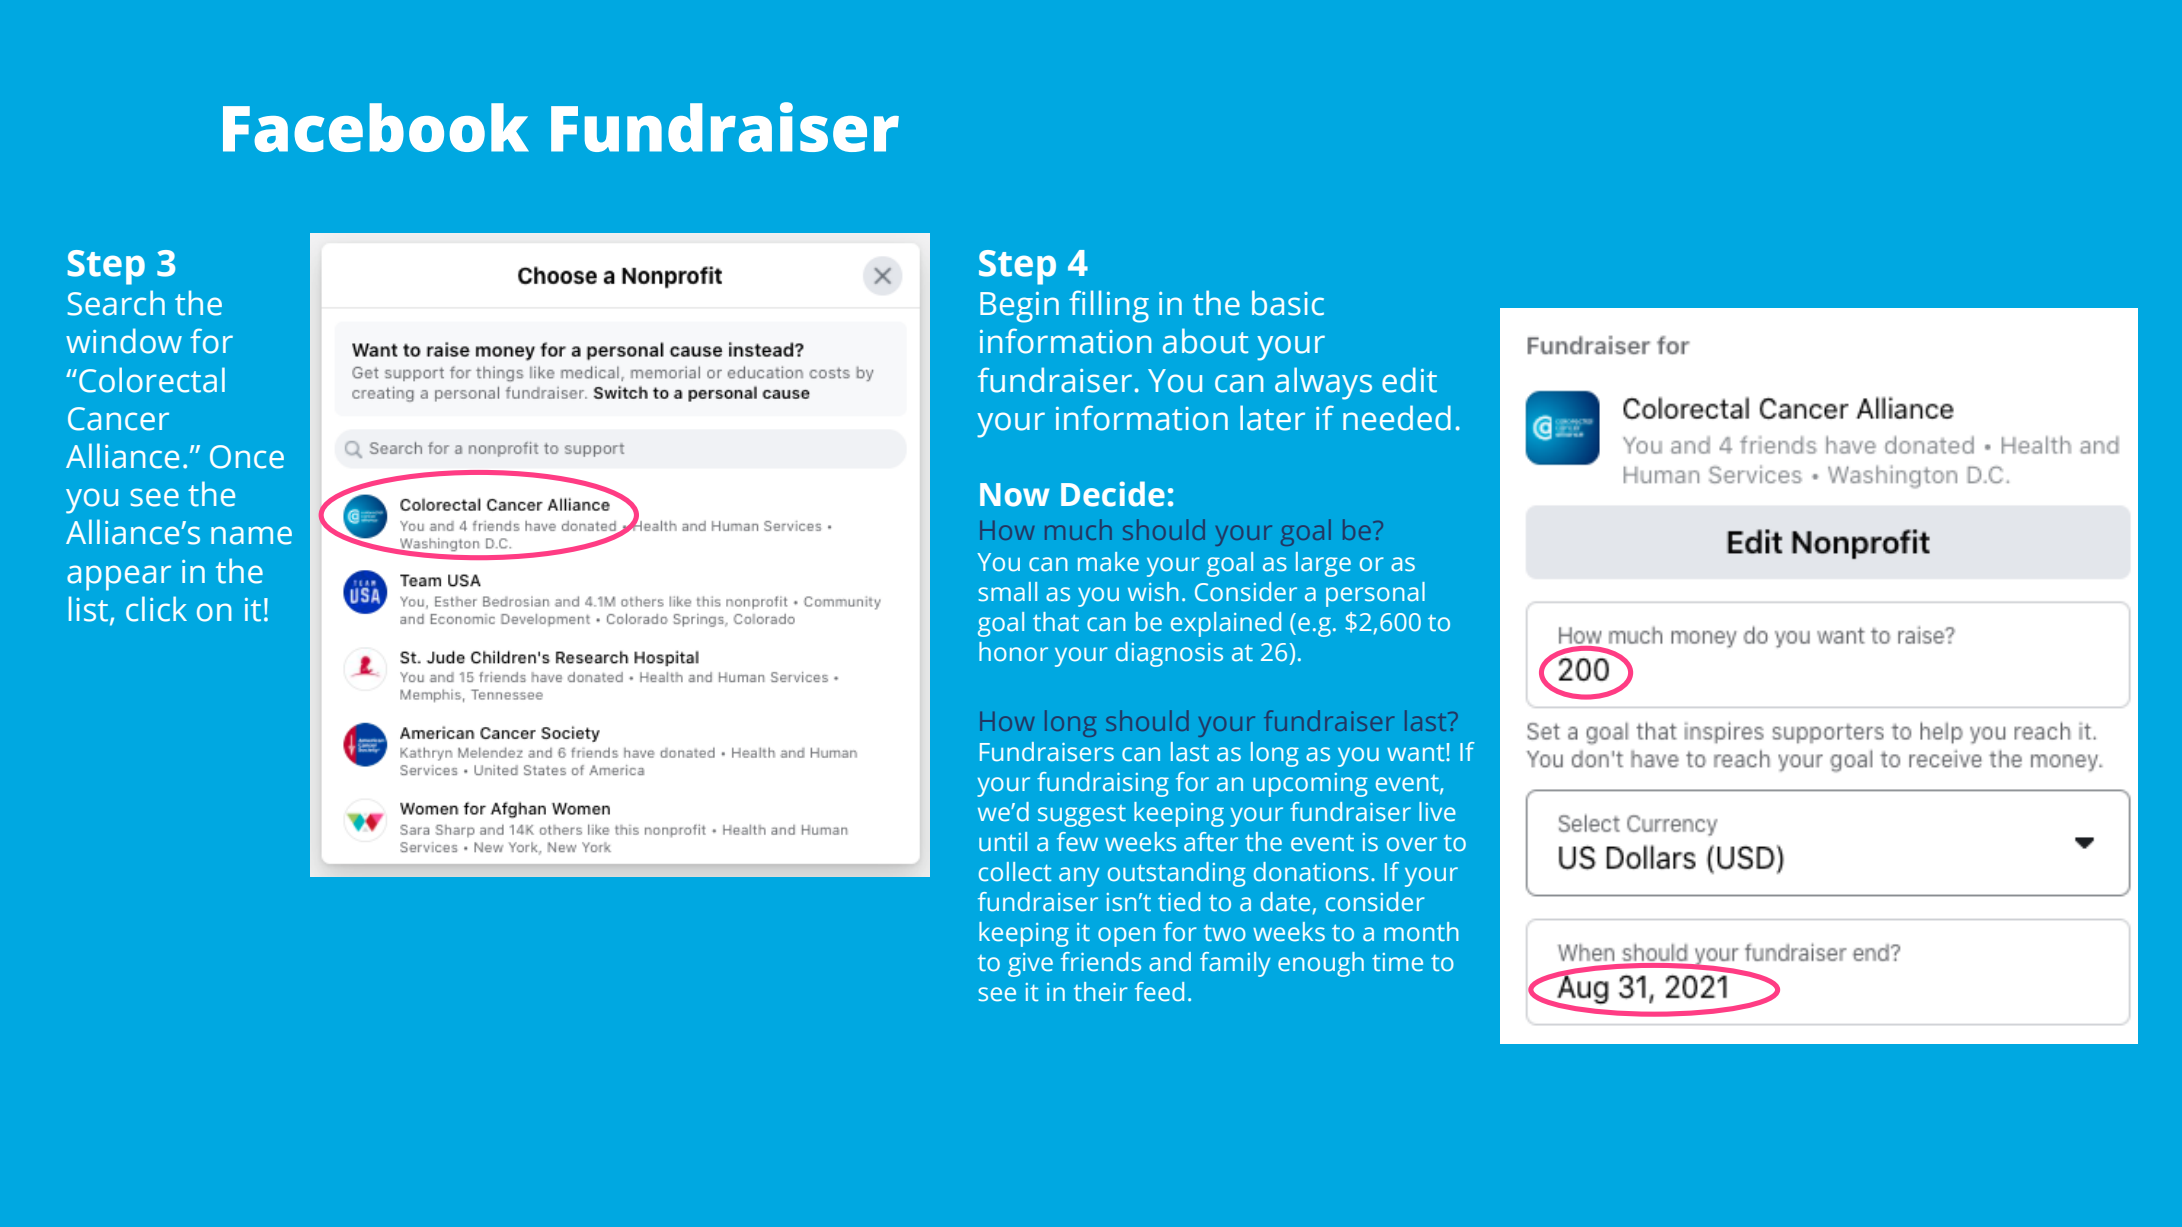  What do you see at coordinates (251, 535) in the screenshot?
I see `name` at bounding box center [251, 535].
